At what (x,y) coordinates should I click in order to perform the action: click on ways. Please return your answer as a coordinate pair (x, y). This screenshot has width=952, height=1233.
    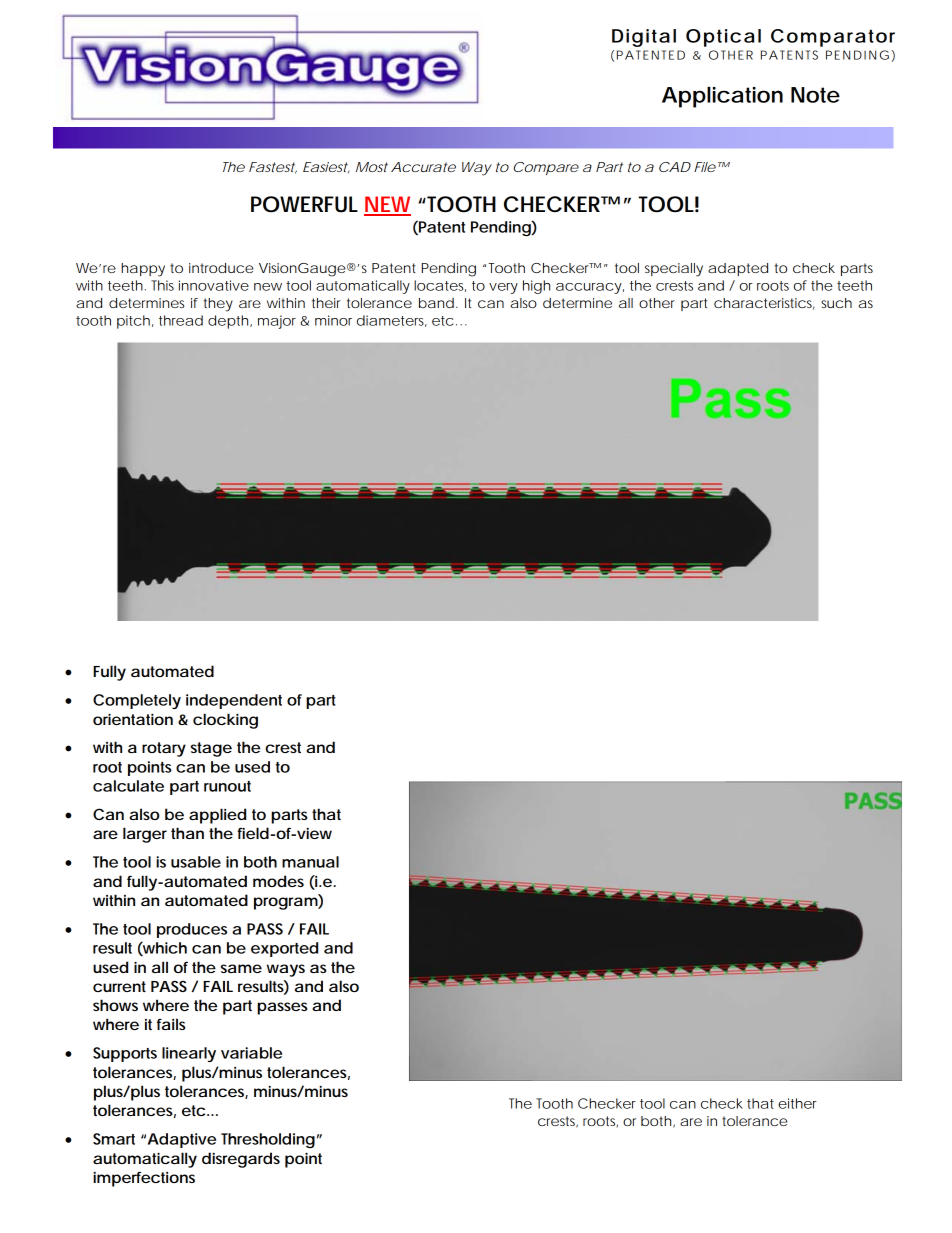
    Looking at the image, I should click on (286, 970).
